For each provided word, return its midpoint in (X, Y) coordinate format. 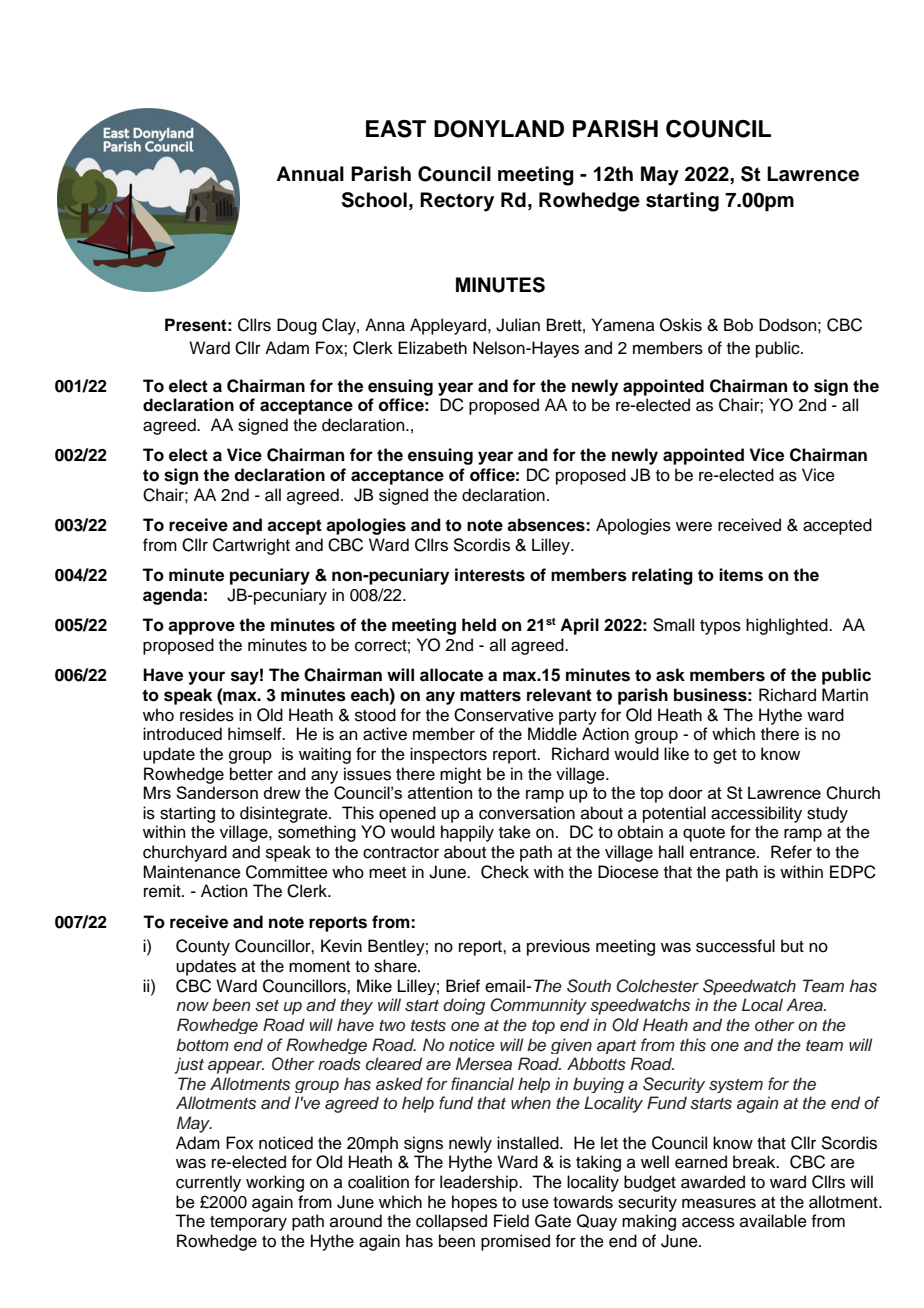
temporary (248, 1223)
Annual (310, 174)
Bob (738, 325)
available (773, 1221)
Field (511, 1221)
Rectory (457, 202)
